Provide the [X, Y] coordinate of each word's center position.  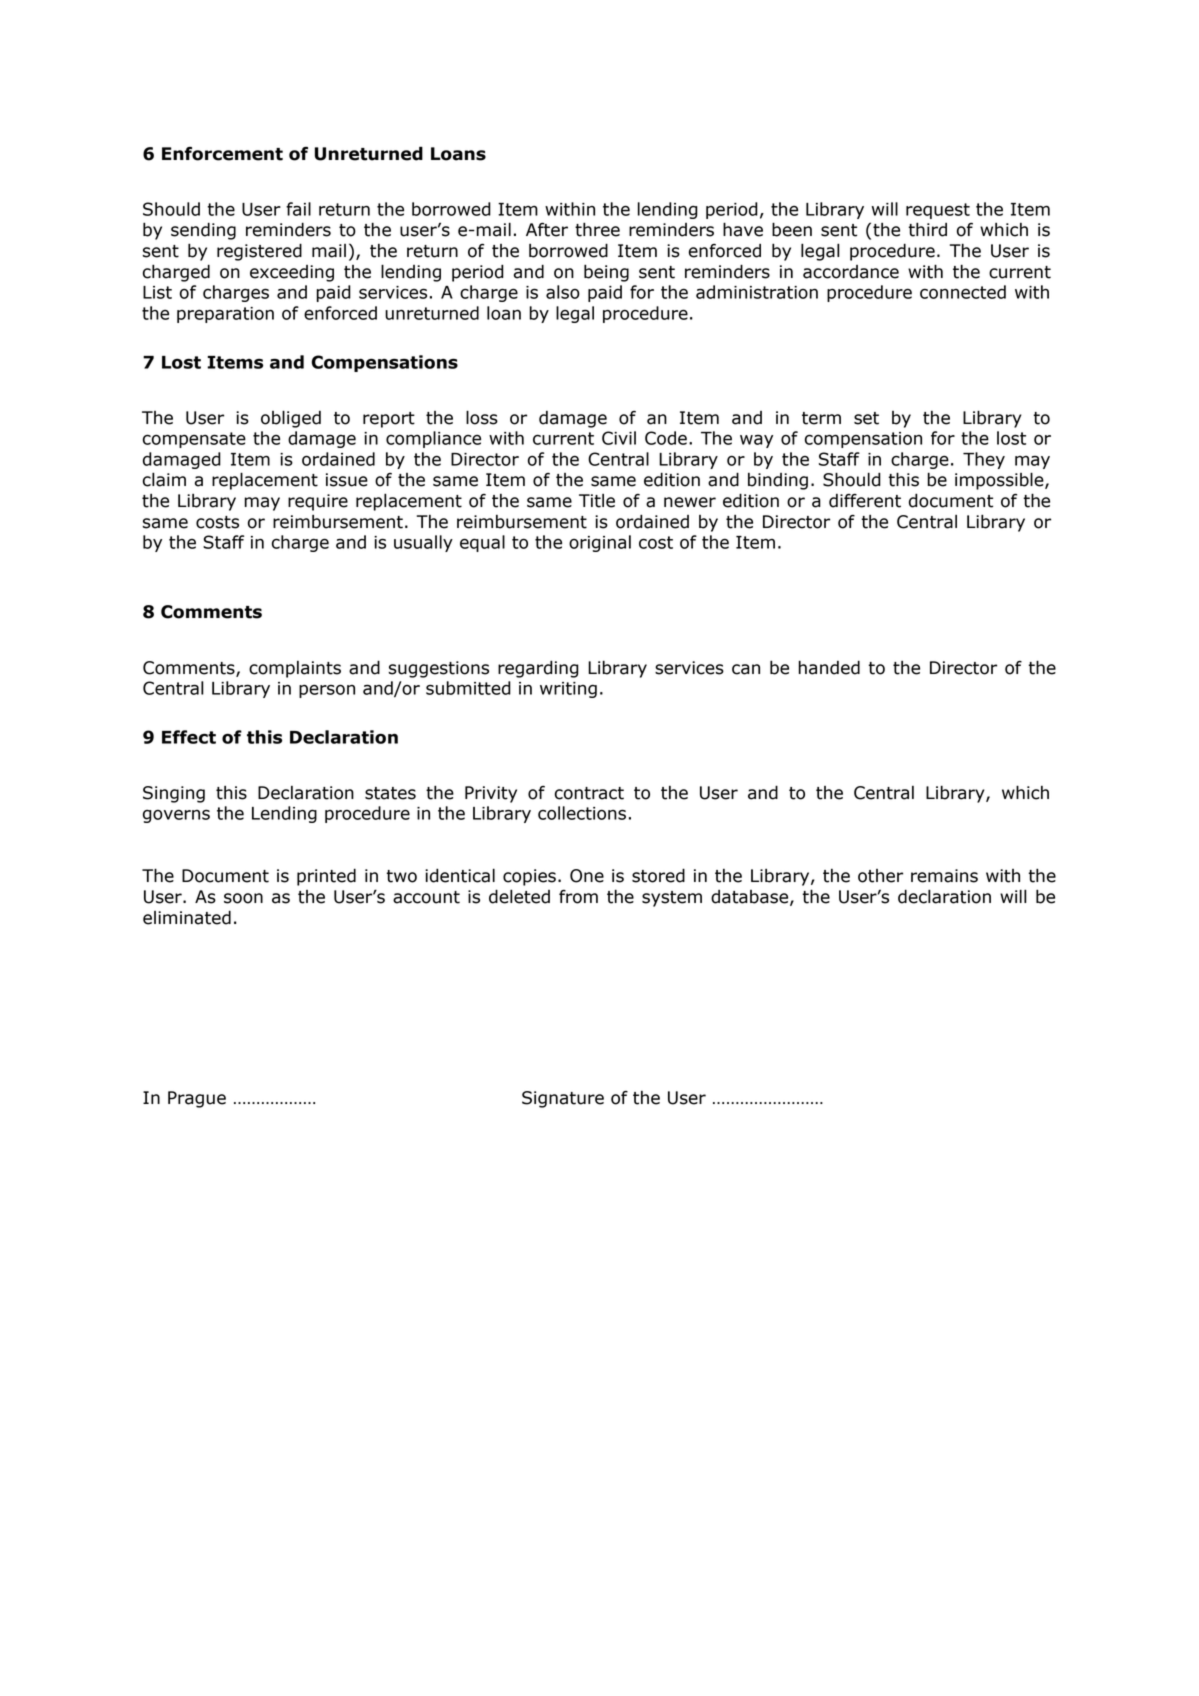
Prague [197, 1099]
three [597, 229]
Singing [174, 794]
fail [298, 209]
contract [589, 793]
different [865, 501]
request [938, 211]
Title [597, 501]
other [880, 876]
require [318, 502]
